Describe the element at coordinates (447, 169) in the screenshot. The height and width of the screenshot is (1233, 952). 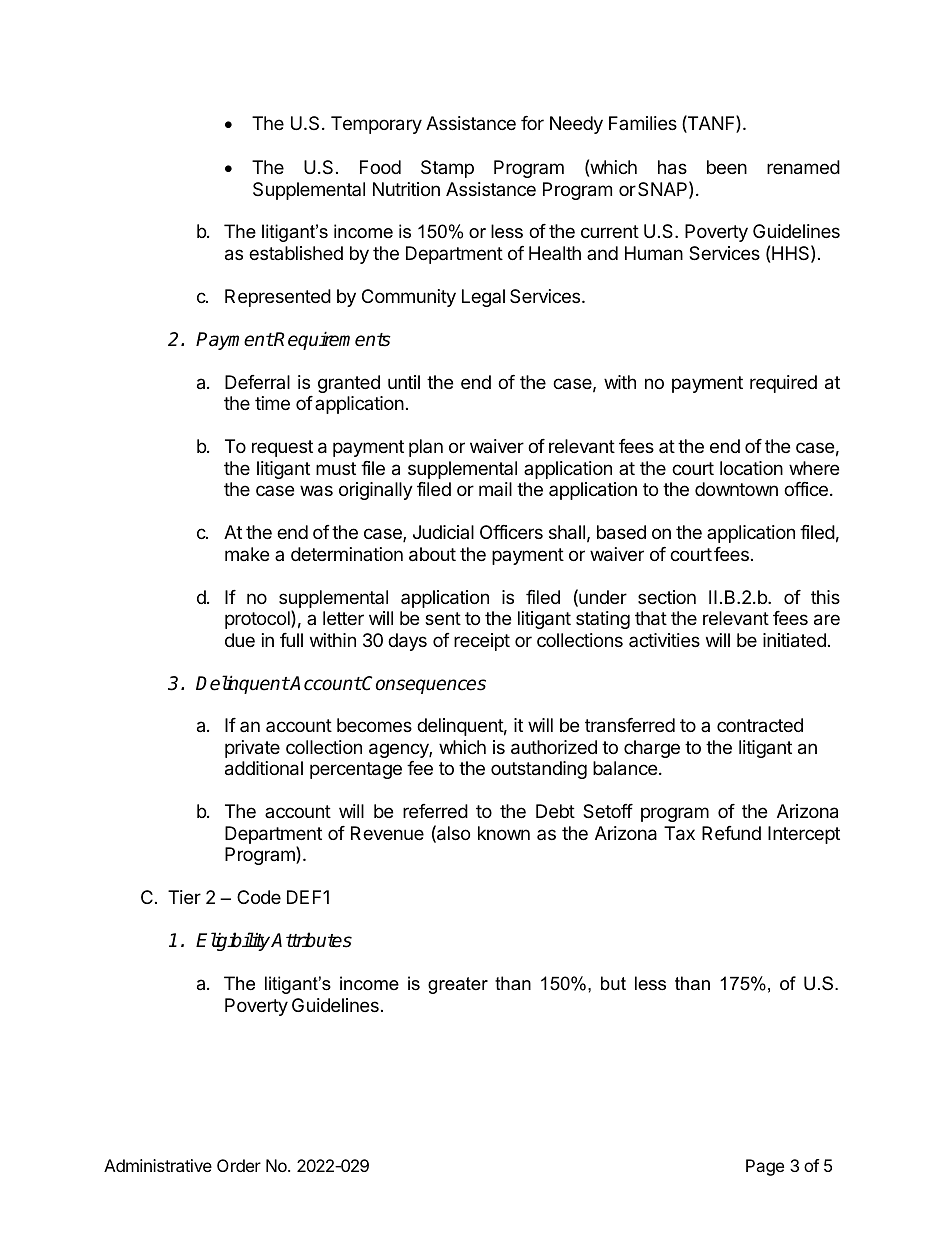
I see `Stamp` at that location.
